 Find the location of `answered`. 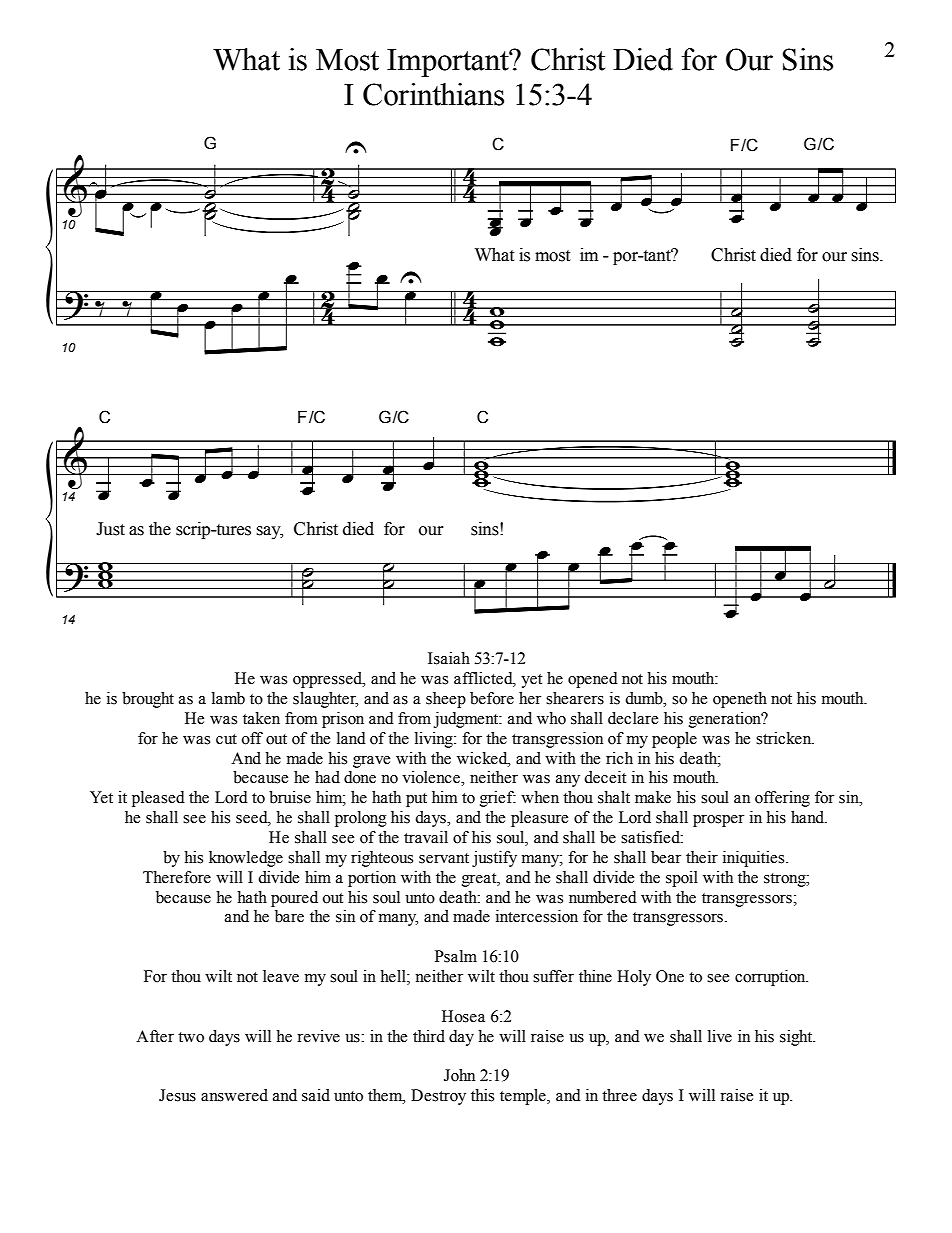

answered is located at coordinates (234, 1095).
